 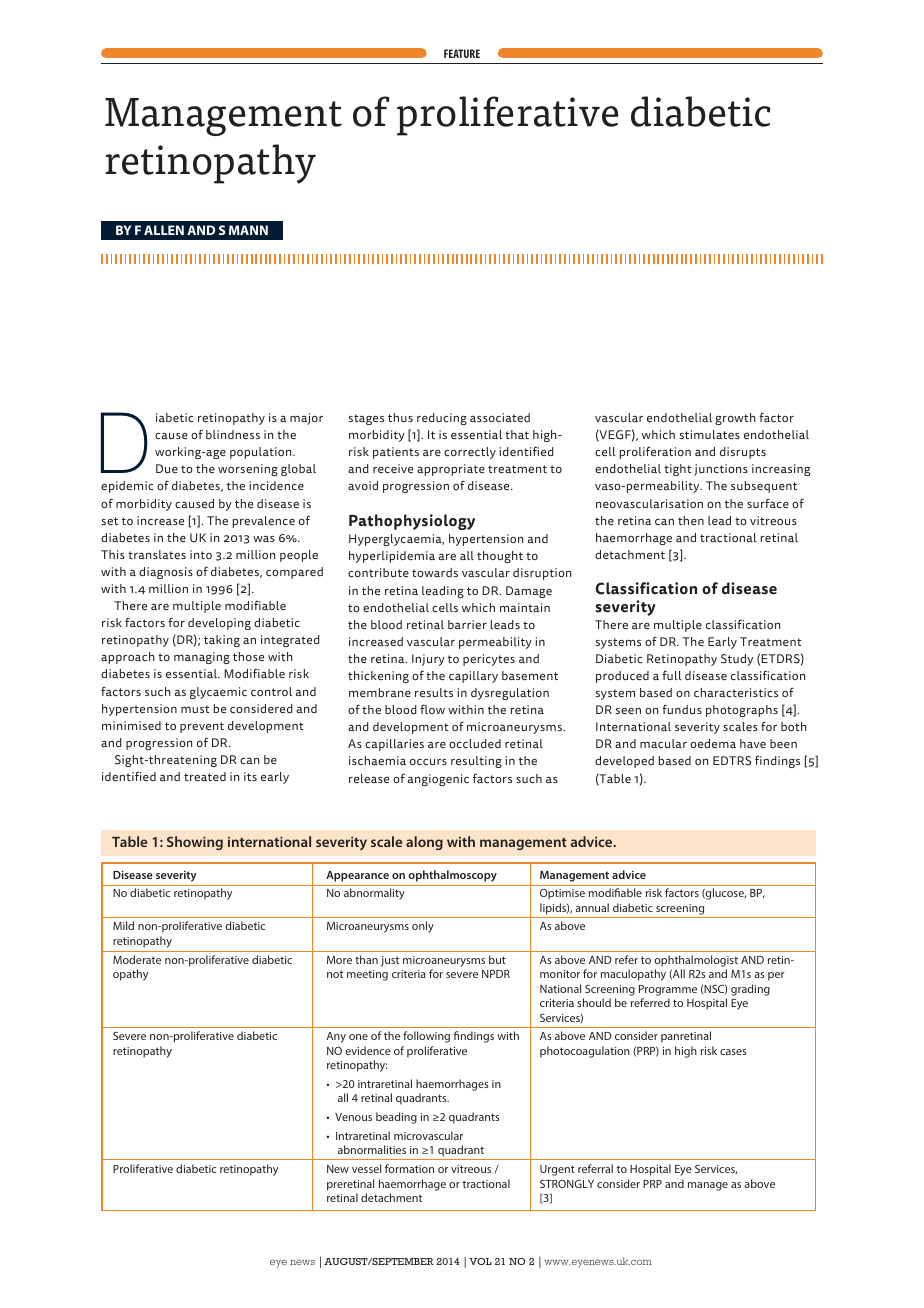 What do you see at coordinates (737, 660) in the screenshot?
I see `Study` at bounding box center [737, 660].
